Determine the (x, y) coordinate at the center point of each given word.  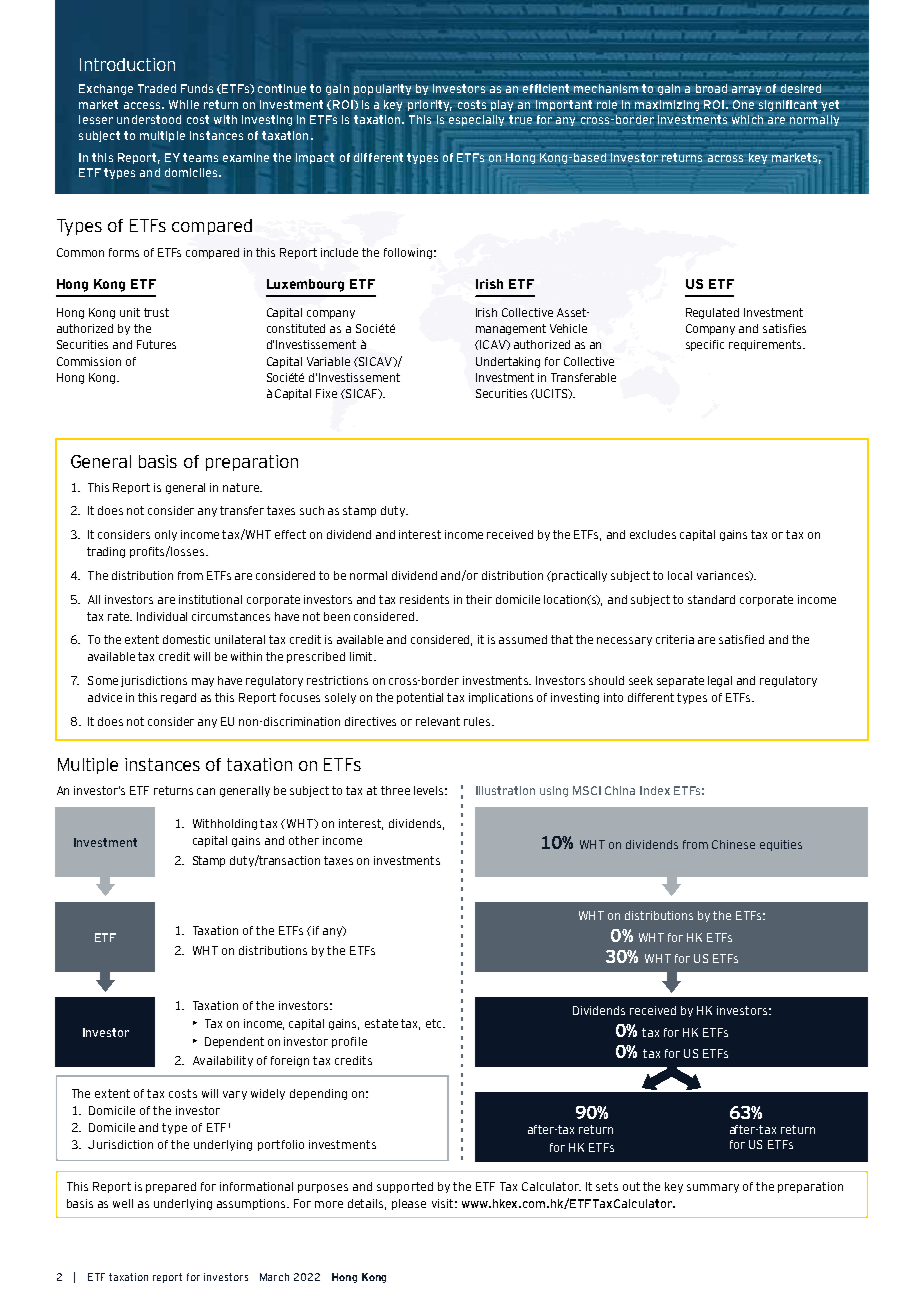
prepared (171, 1187)
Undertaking (508, 362)
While (184, 104)
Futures (156, 344)
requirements (766, 345)
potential (420, 698)
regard (178, 698)
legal (720, 681)
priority (430, 105)
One (743, 104)
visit (442, 1203)
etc (435, 1023)
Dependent (234, 1042)
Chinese (733, 844)
